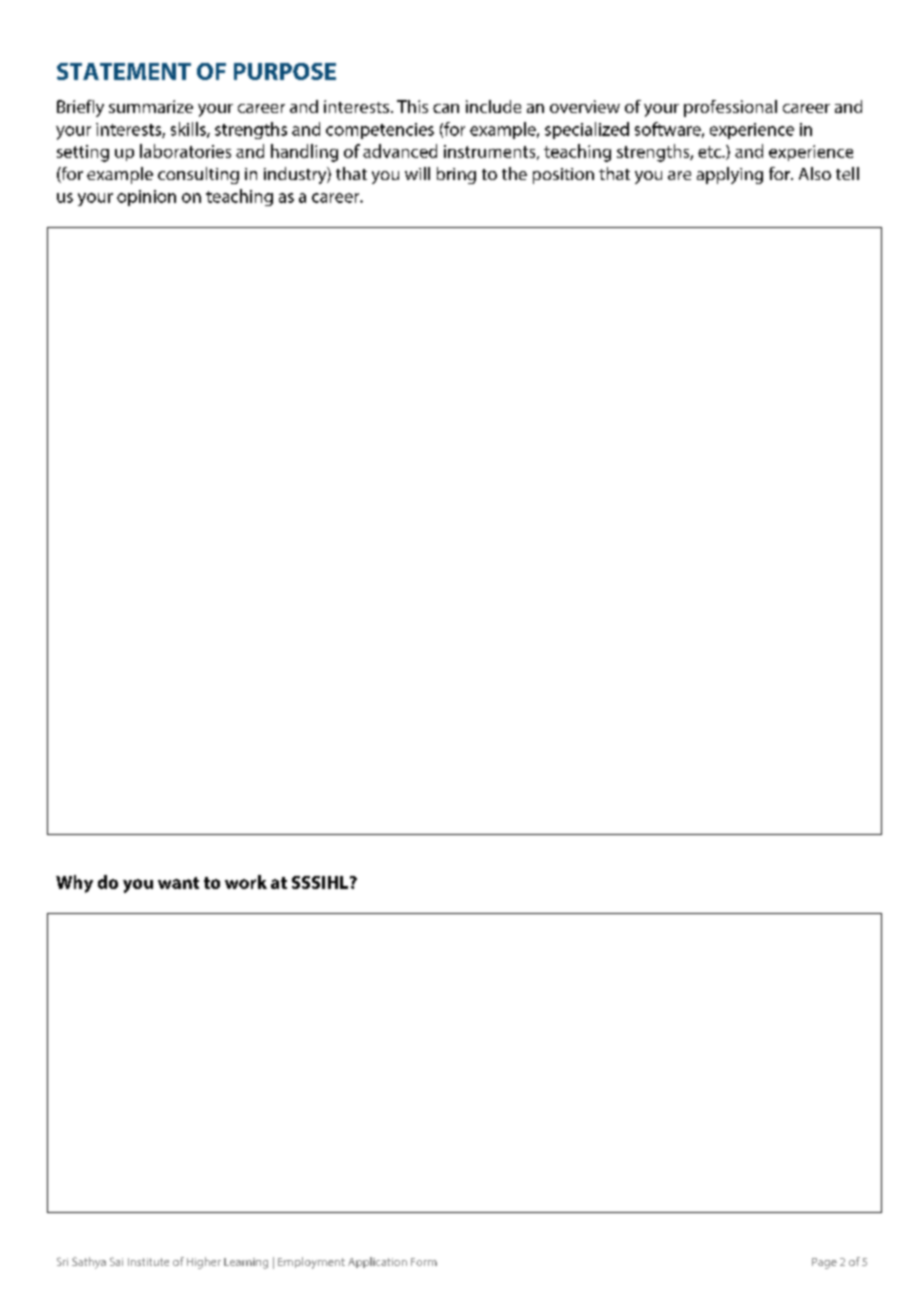  What do you see at coordinates (148, 1262) in the image?
I see `Institute` at bounding box center [148, 1262].
